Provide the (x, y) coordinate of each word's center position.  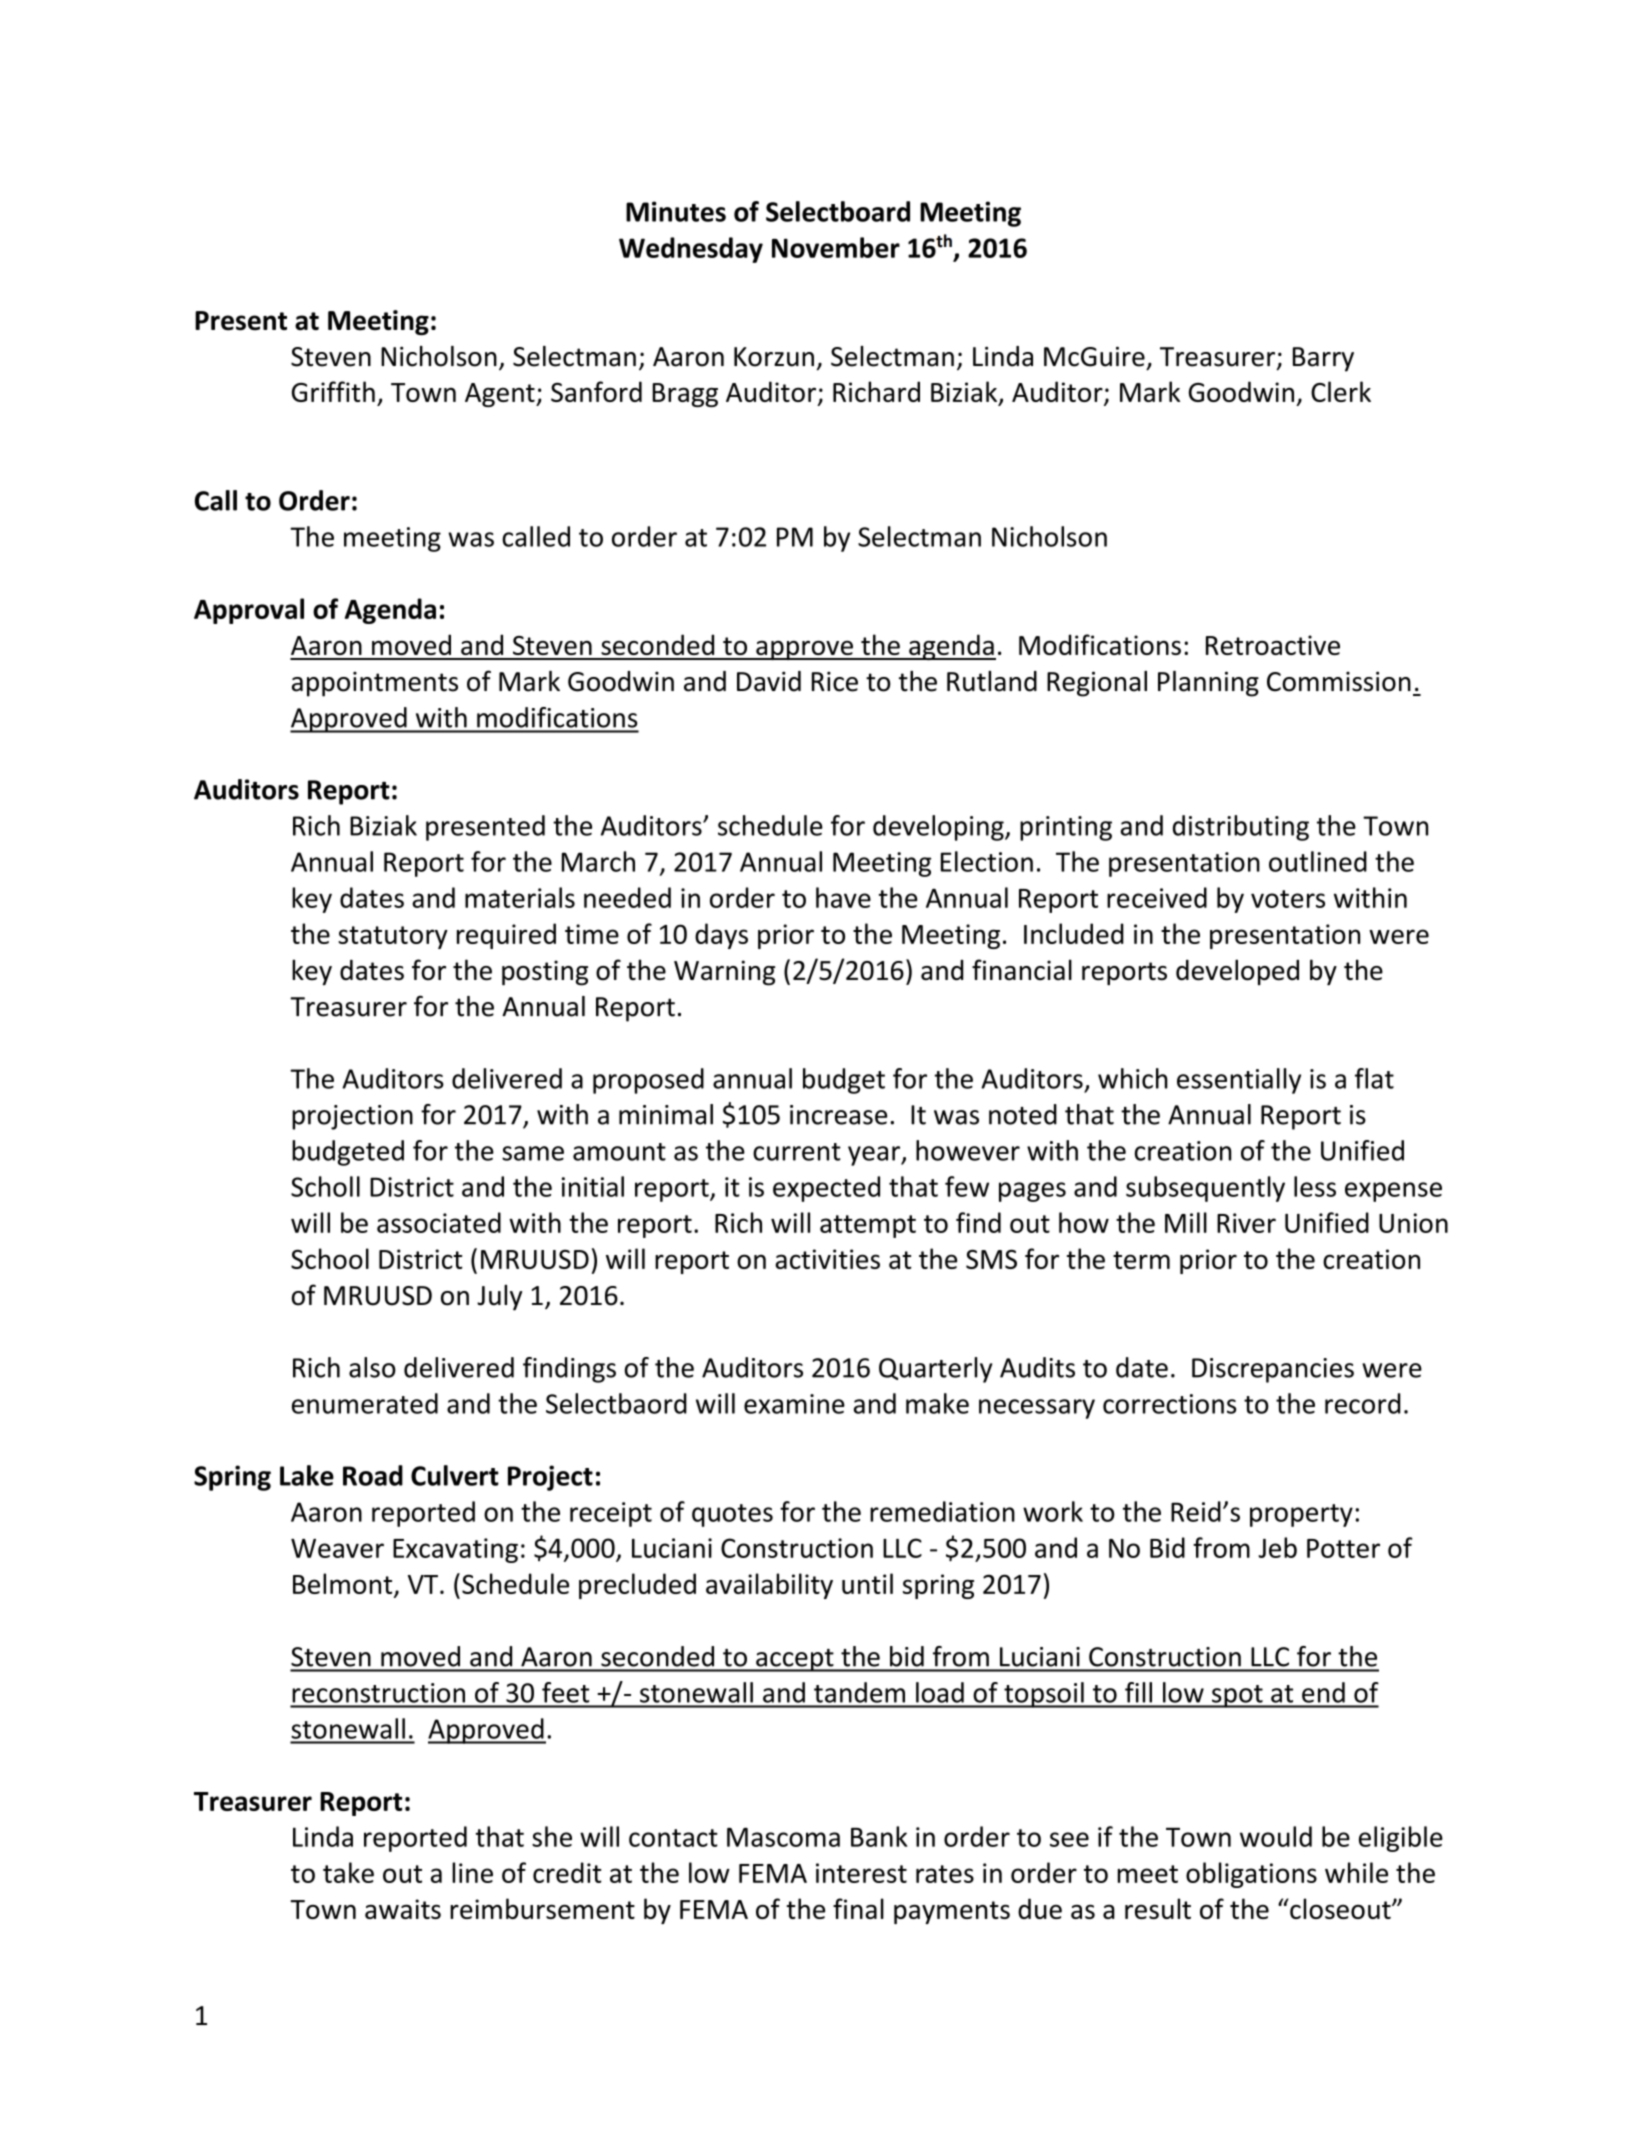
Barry (1323, 359)
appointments (375, 684)
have (843, 897)
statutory (393, 937)
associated (439, 1222)
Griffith (333, 391)
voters (1288, 899)
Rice (835, 682)
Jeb (1277, 1547)
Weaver (337, 1548)
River (1246, 1223)
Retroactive (1273, 645)
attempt (868, 1226)
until (867, 1583)
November (836, 247)
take (348, 1872)
